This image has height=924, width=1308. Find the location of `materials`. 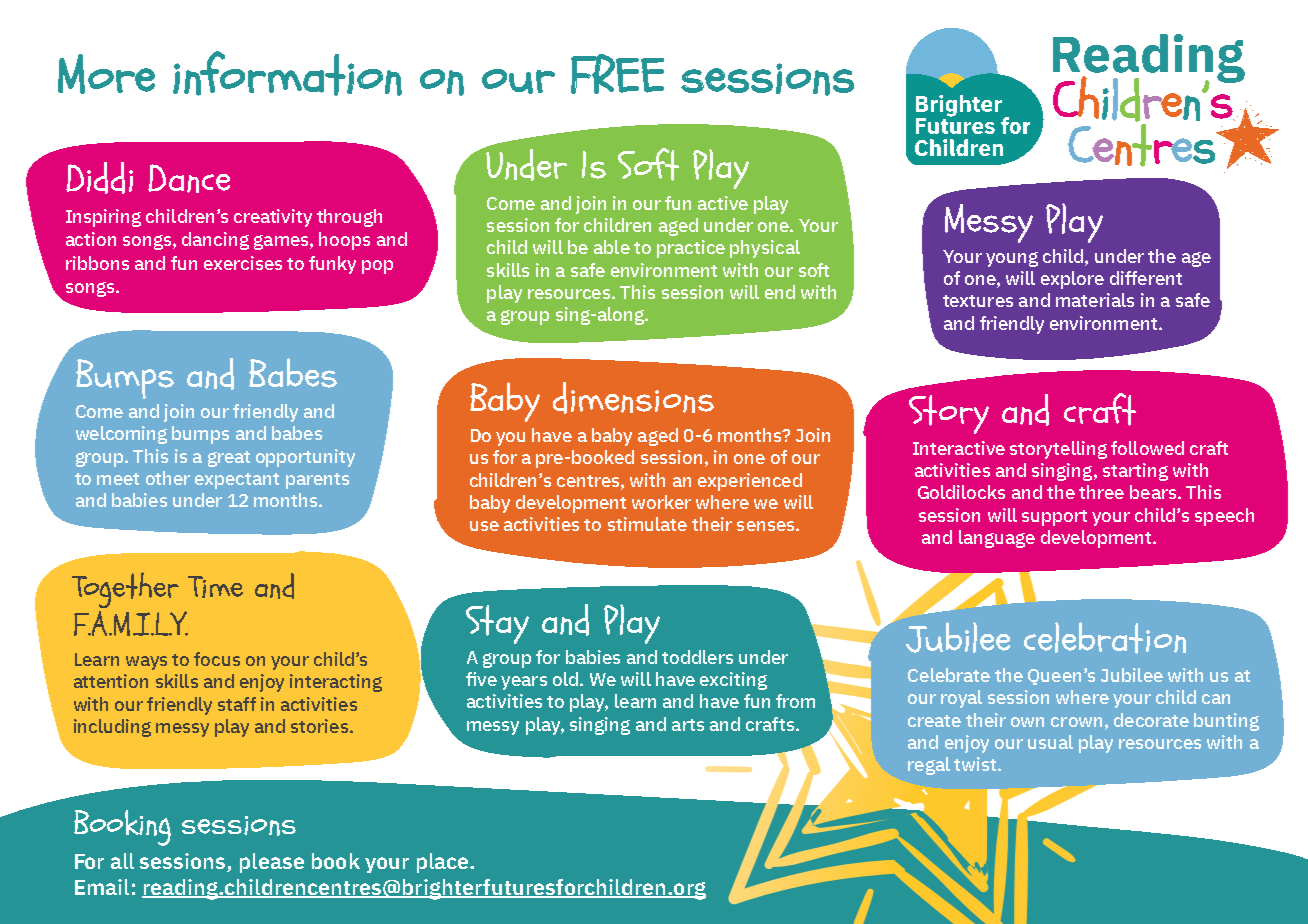

materials is located at coordinates (1095, 300).
